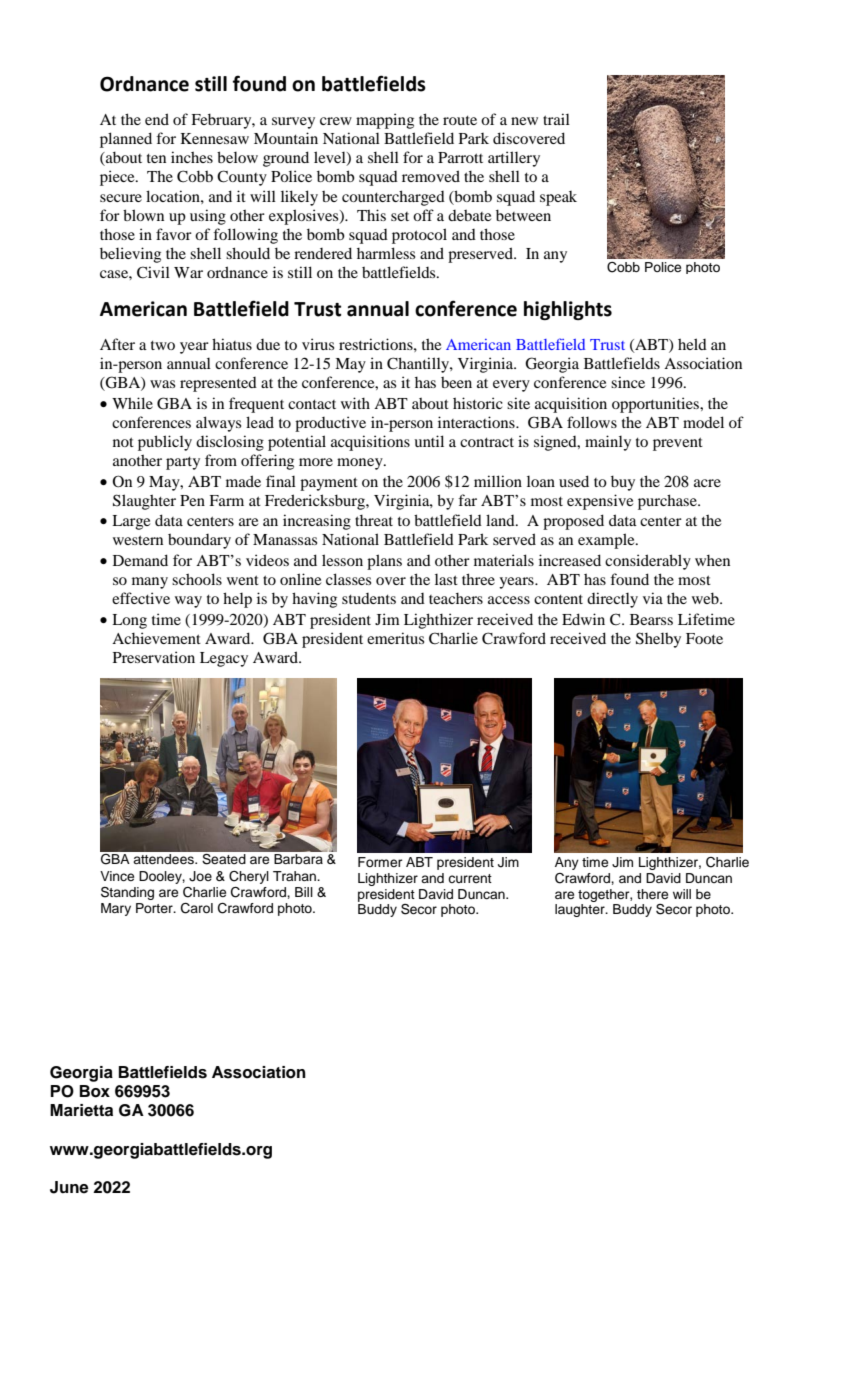  What do you see at coordinates (81, 1110) in the document?
I see `Marietta` at bounding box center [81, 1110].
